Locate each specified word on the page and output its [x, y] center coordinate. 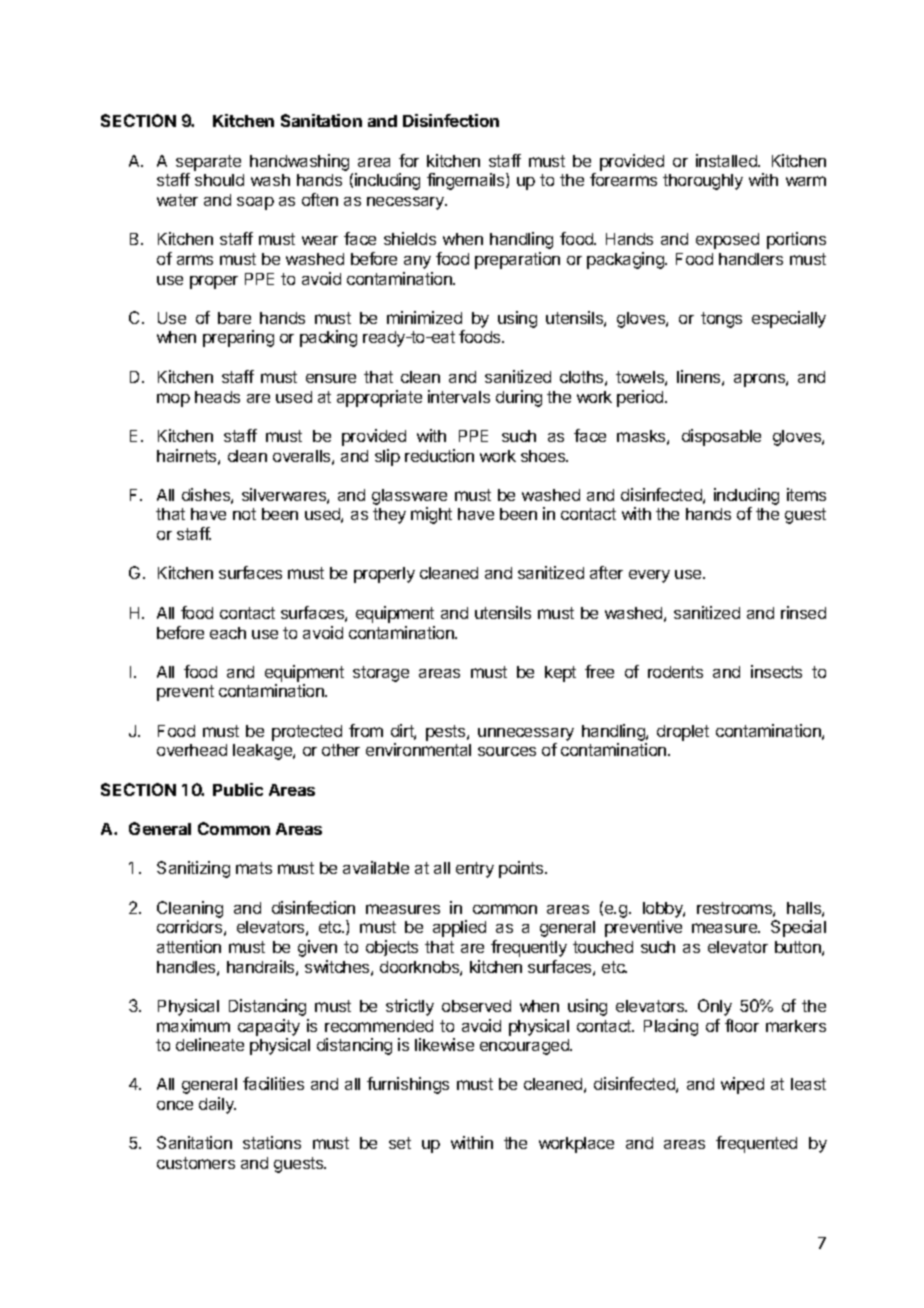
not [244, 514]
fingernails [467, 181]
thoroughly [703, 182]
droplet [683, 733]
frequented [756, 1144]
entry [475, 870]
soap [255, 203]
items [806, 494]
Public [238, 789]
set [400, 1143]
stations [272, 1142]
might [431, 515]
